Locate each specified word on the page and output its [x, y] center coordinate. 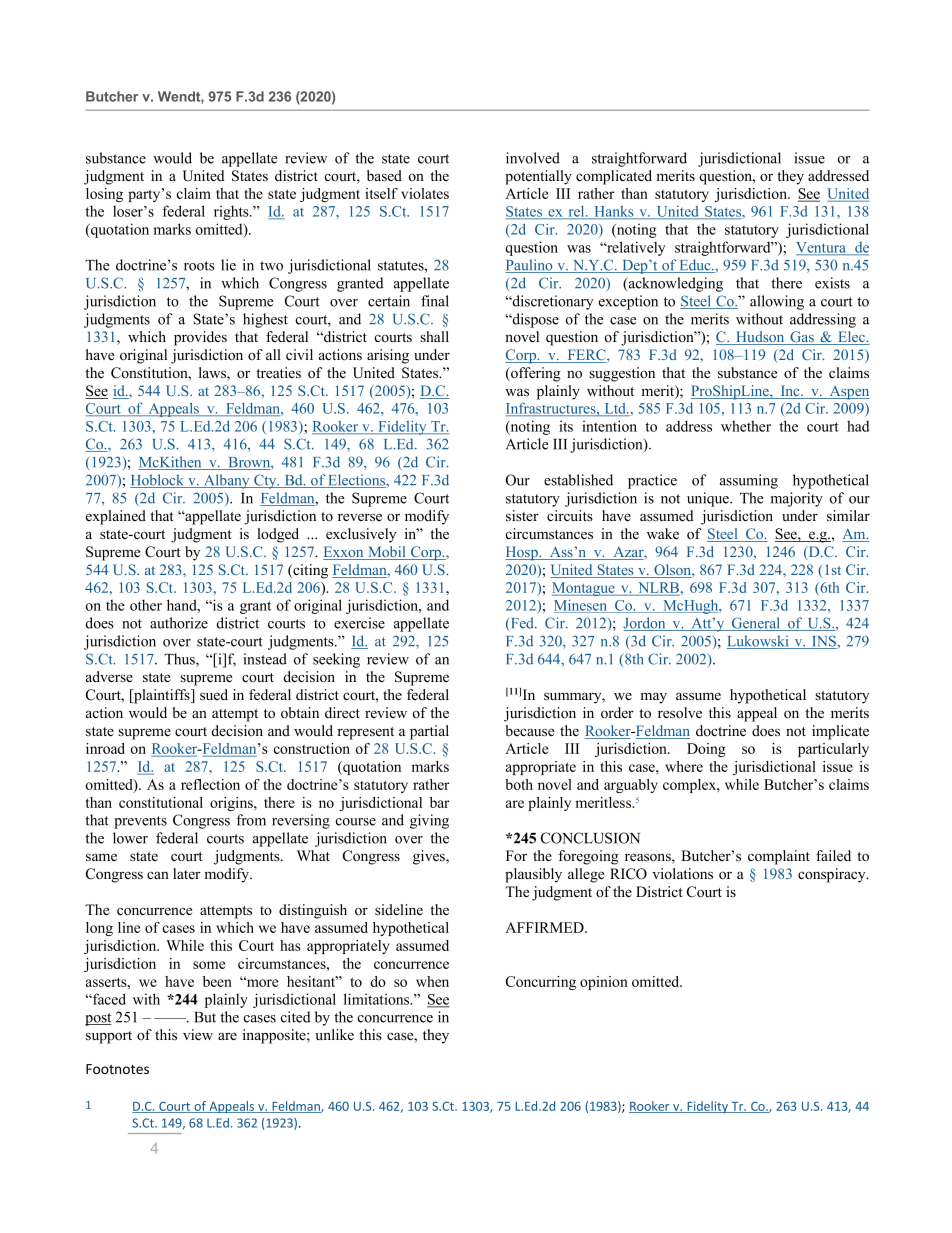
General [756, 624]
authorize [179, 623]
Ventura [822, 248]
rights [232, 212]
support [109, 1037]
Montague [584, 589]
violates [425, 193]
